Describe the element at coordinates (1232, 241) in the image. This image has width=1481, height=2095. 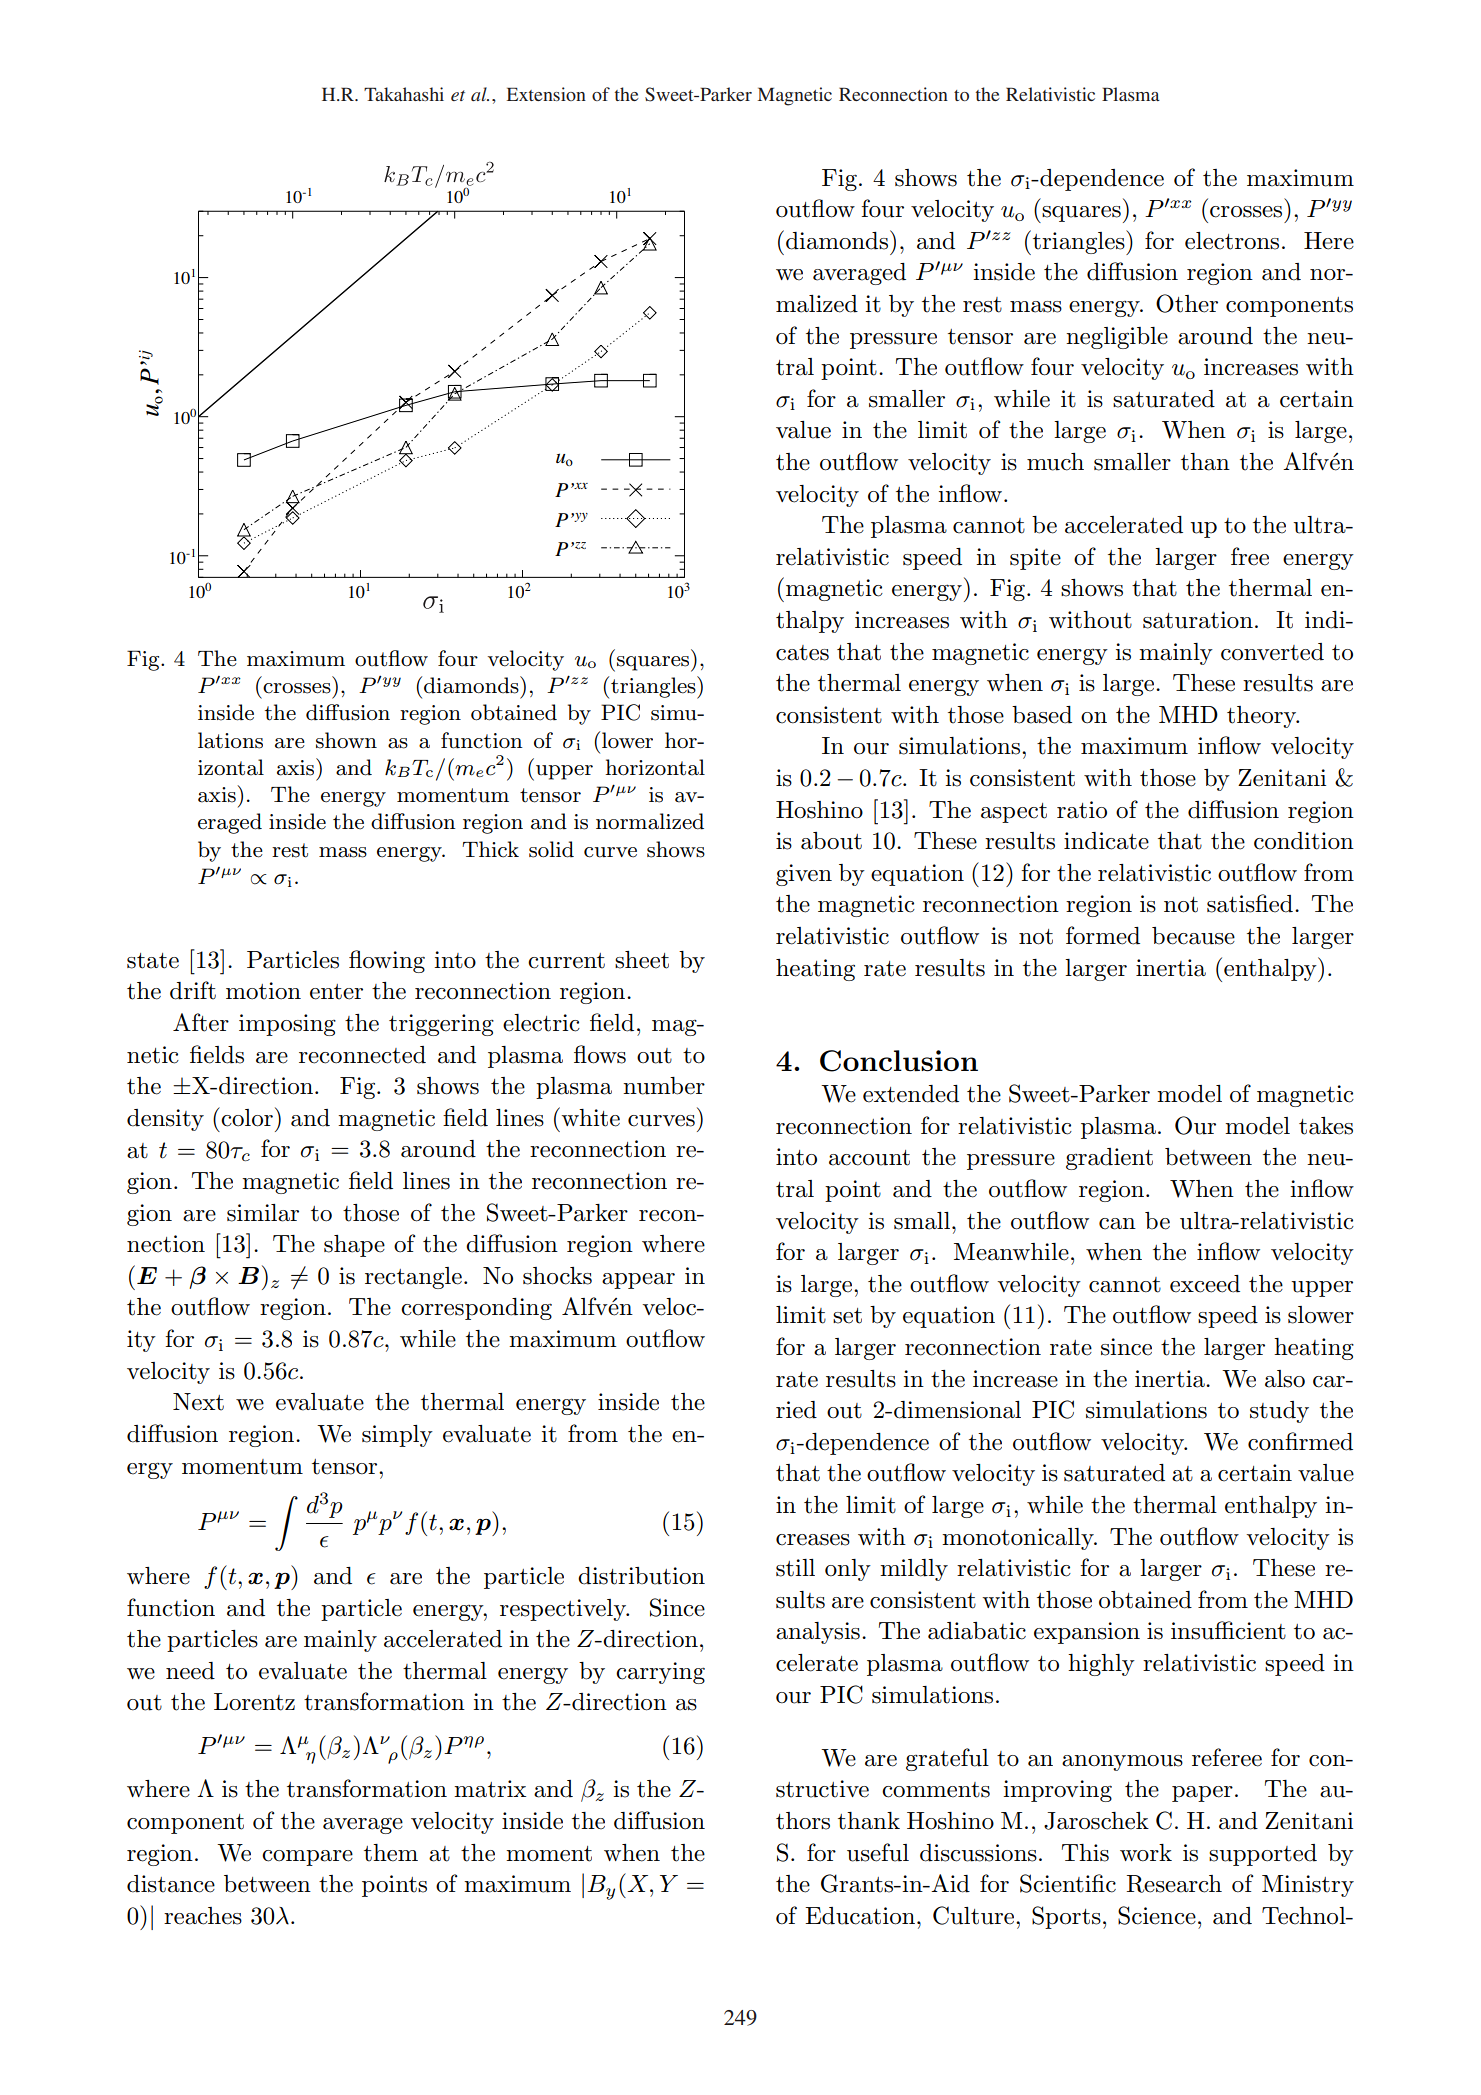
I see `electrons` at that location.
